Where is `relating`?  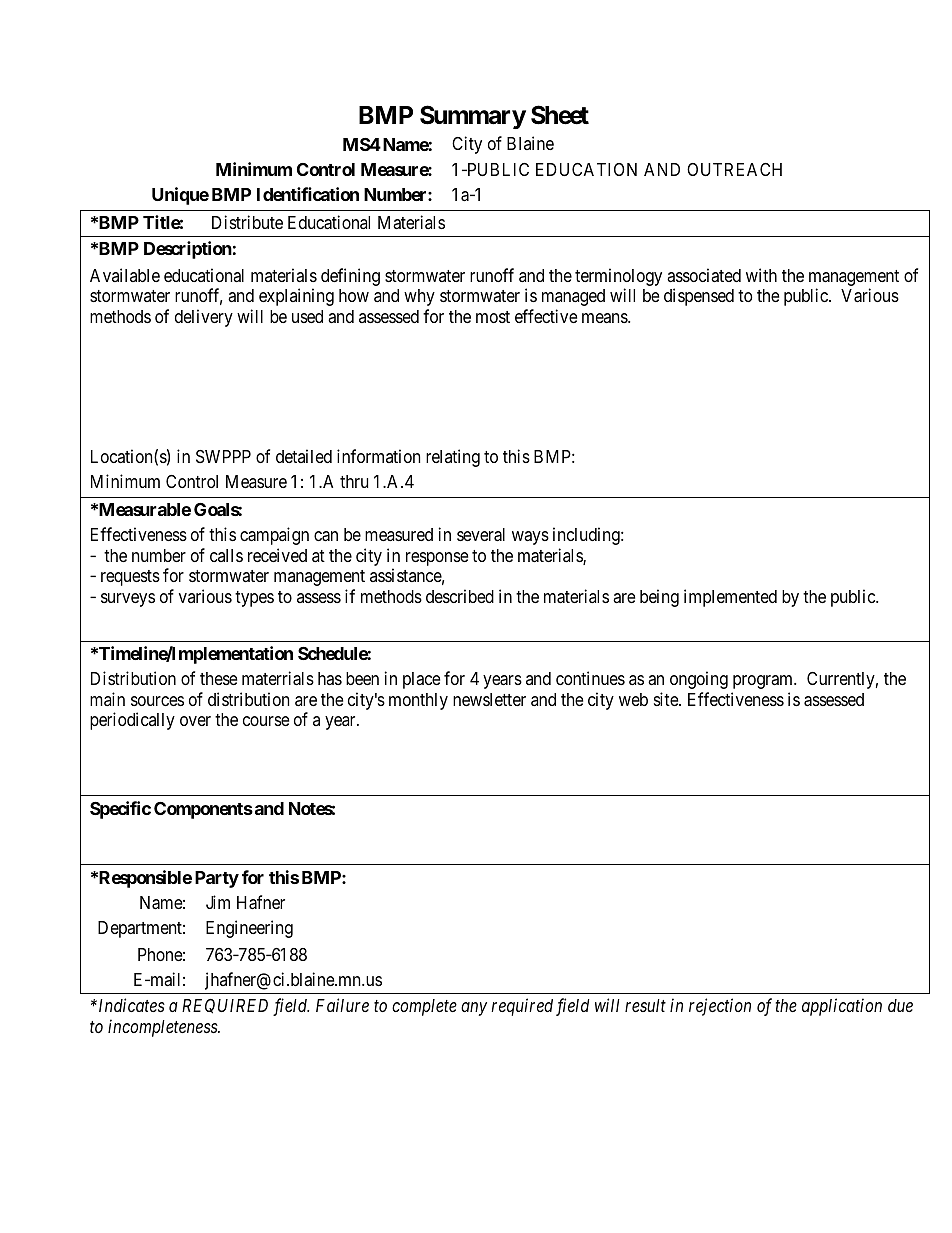
relating is located at coordinates (453, 458).
